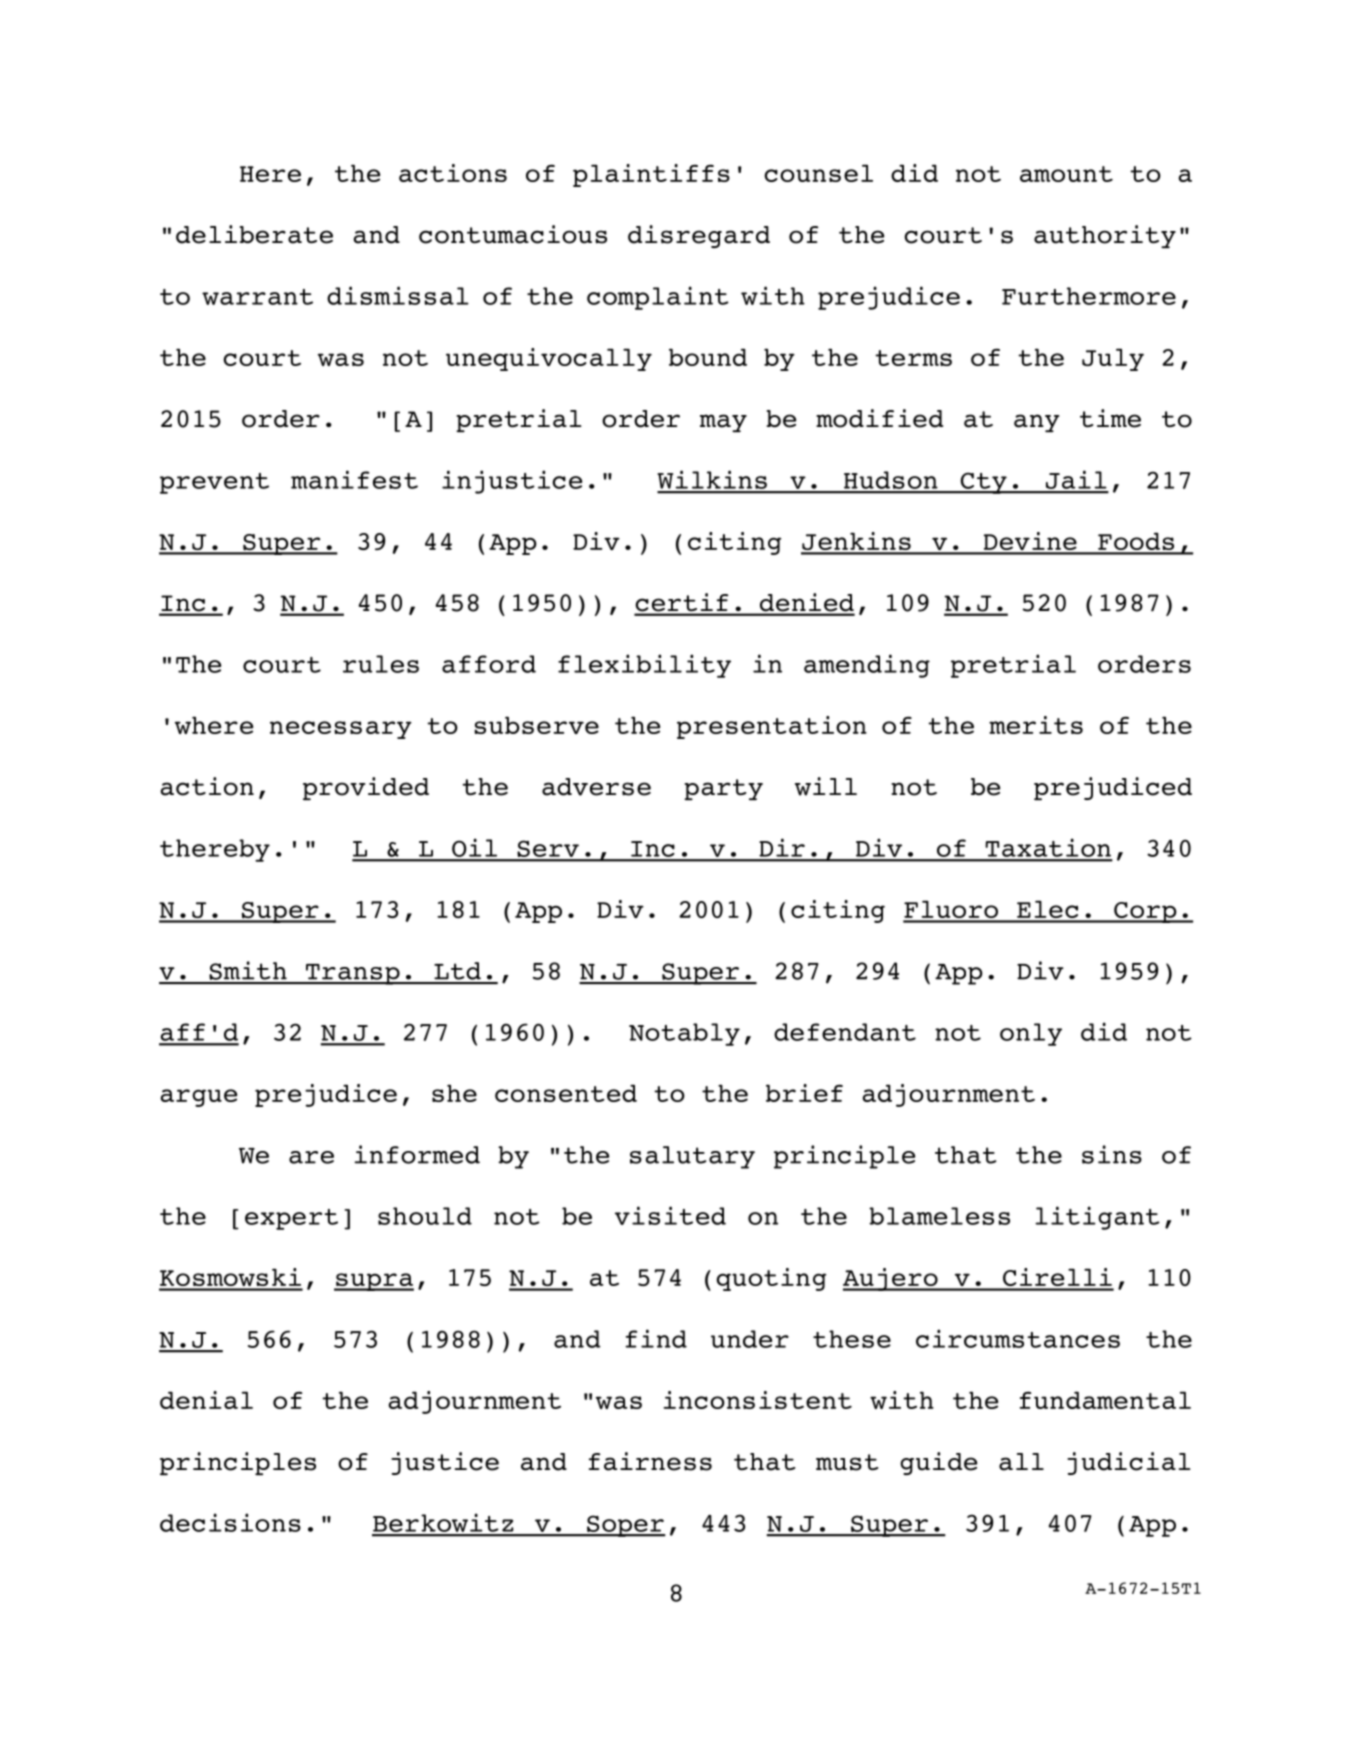 The height and width of the screenshot is (1750, 1352). What do you see at coordinates (1066, 174) in the screenshot?
I see `amount` at bounding box center [1066, 174].
